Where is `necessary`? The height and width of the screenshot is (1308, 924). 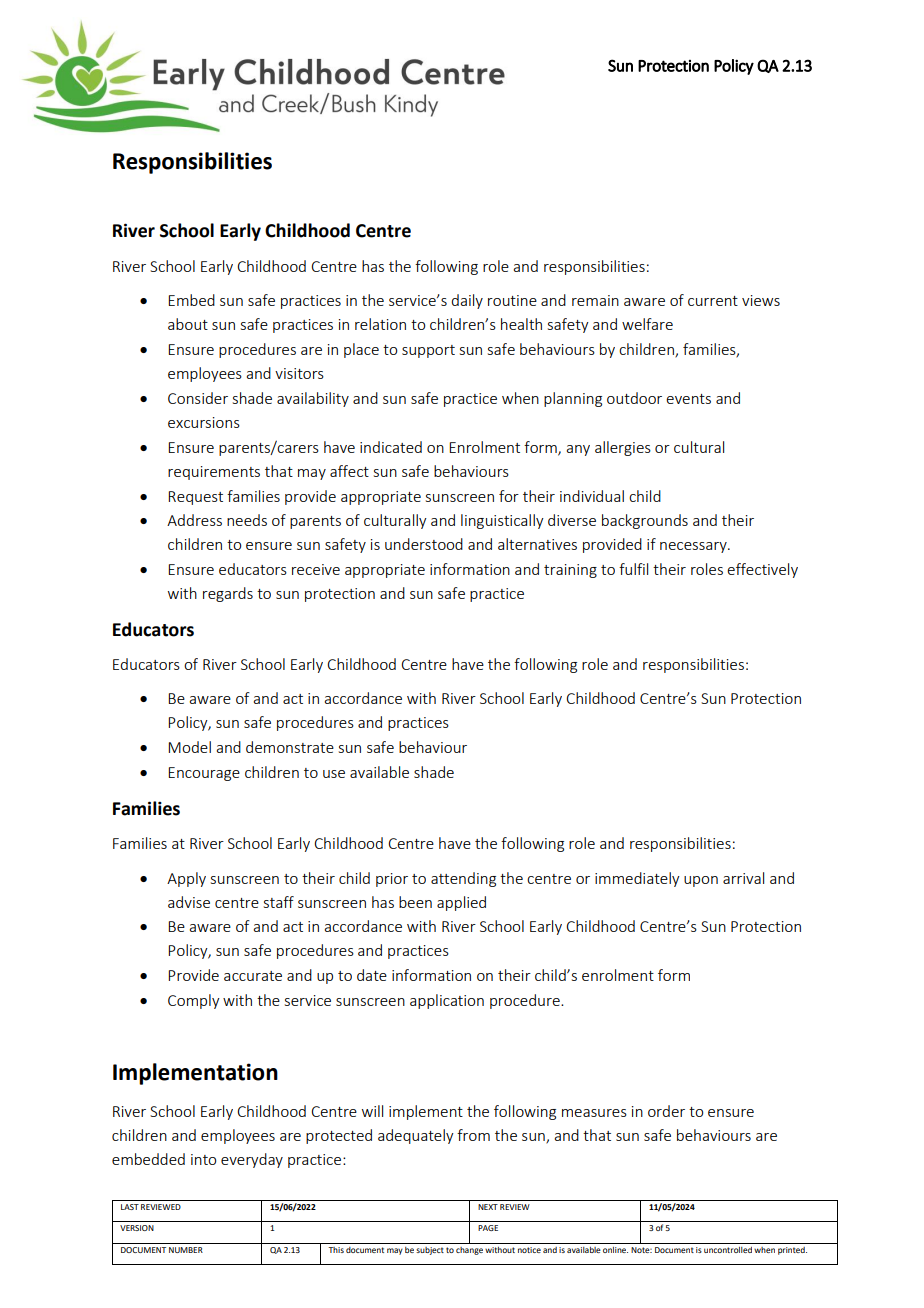
necessary is located at coordinates (694, 547).
